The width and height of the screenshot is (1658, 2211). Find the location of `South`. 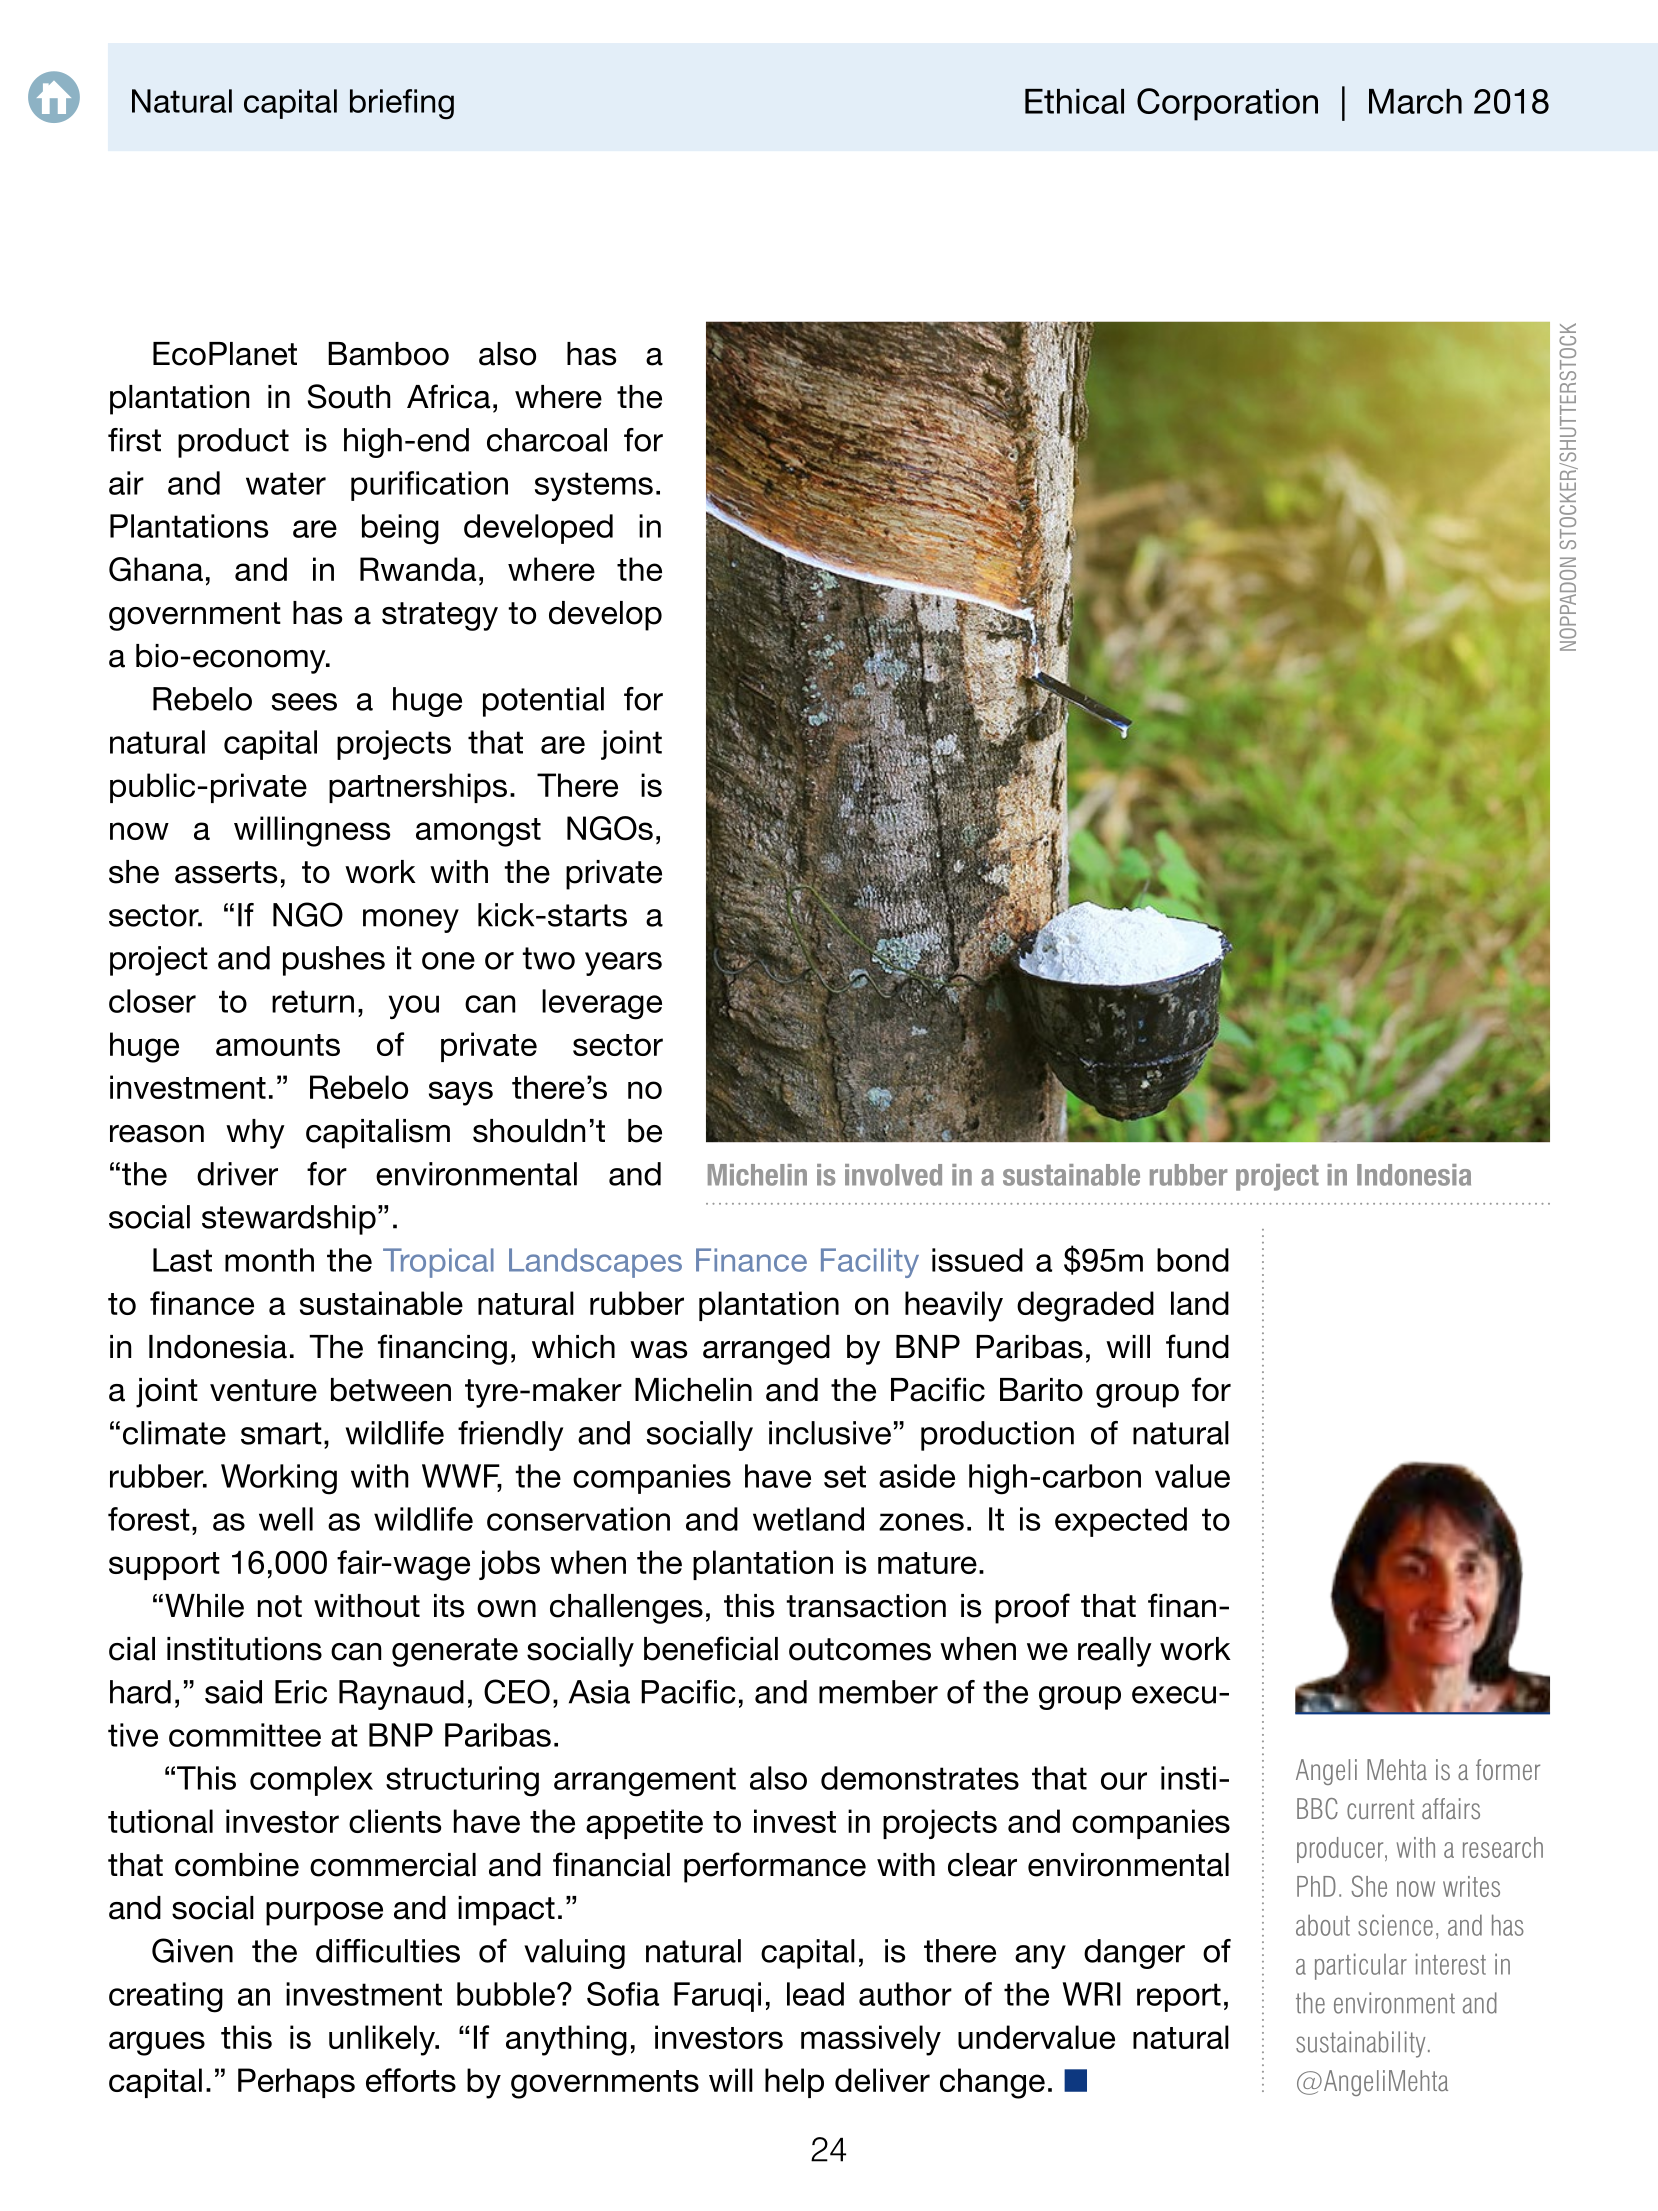

South is located at coordinates (348, 396).
